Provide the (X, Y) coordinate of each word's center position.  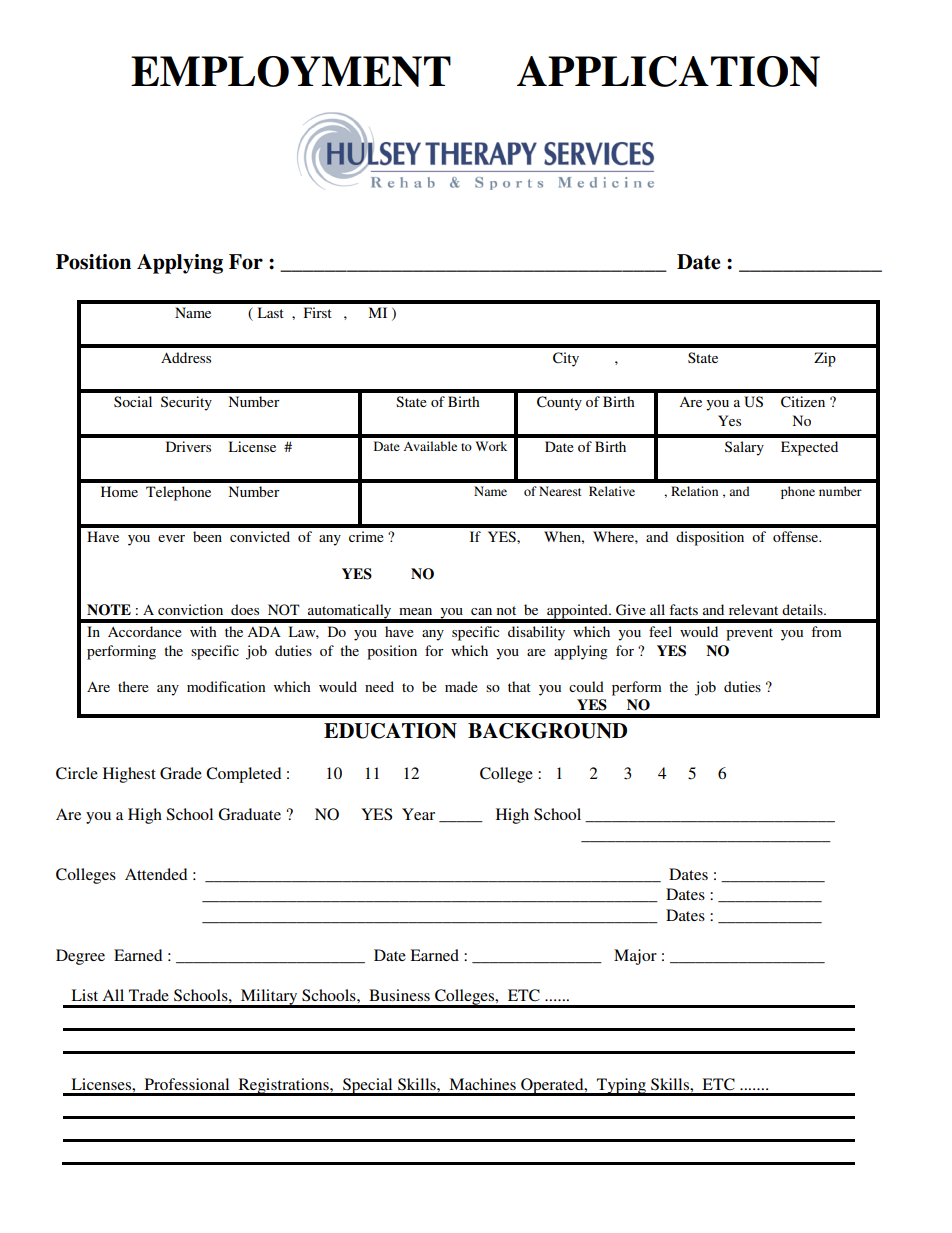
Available (430, 446)
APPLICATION (668, 71)
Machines (482, 1084)
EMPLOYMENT (291, 71)
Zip (825, 359)
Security (186, 403)
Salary (744, 448)
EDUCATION (390, 731)
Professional (187, 1084)
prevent (749, 634)
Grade (181, 773)
